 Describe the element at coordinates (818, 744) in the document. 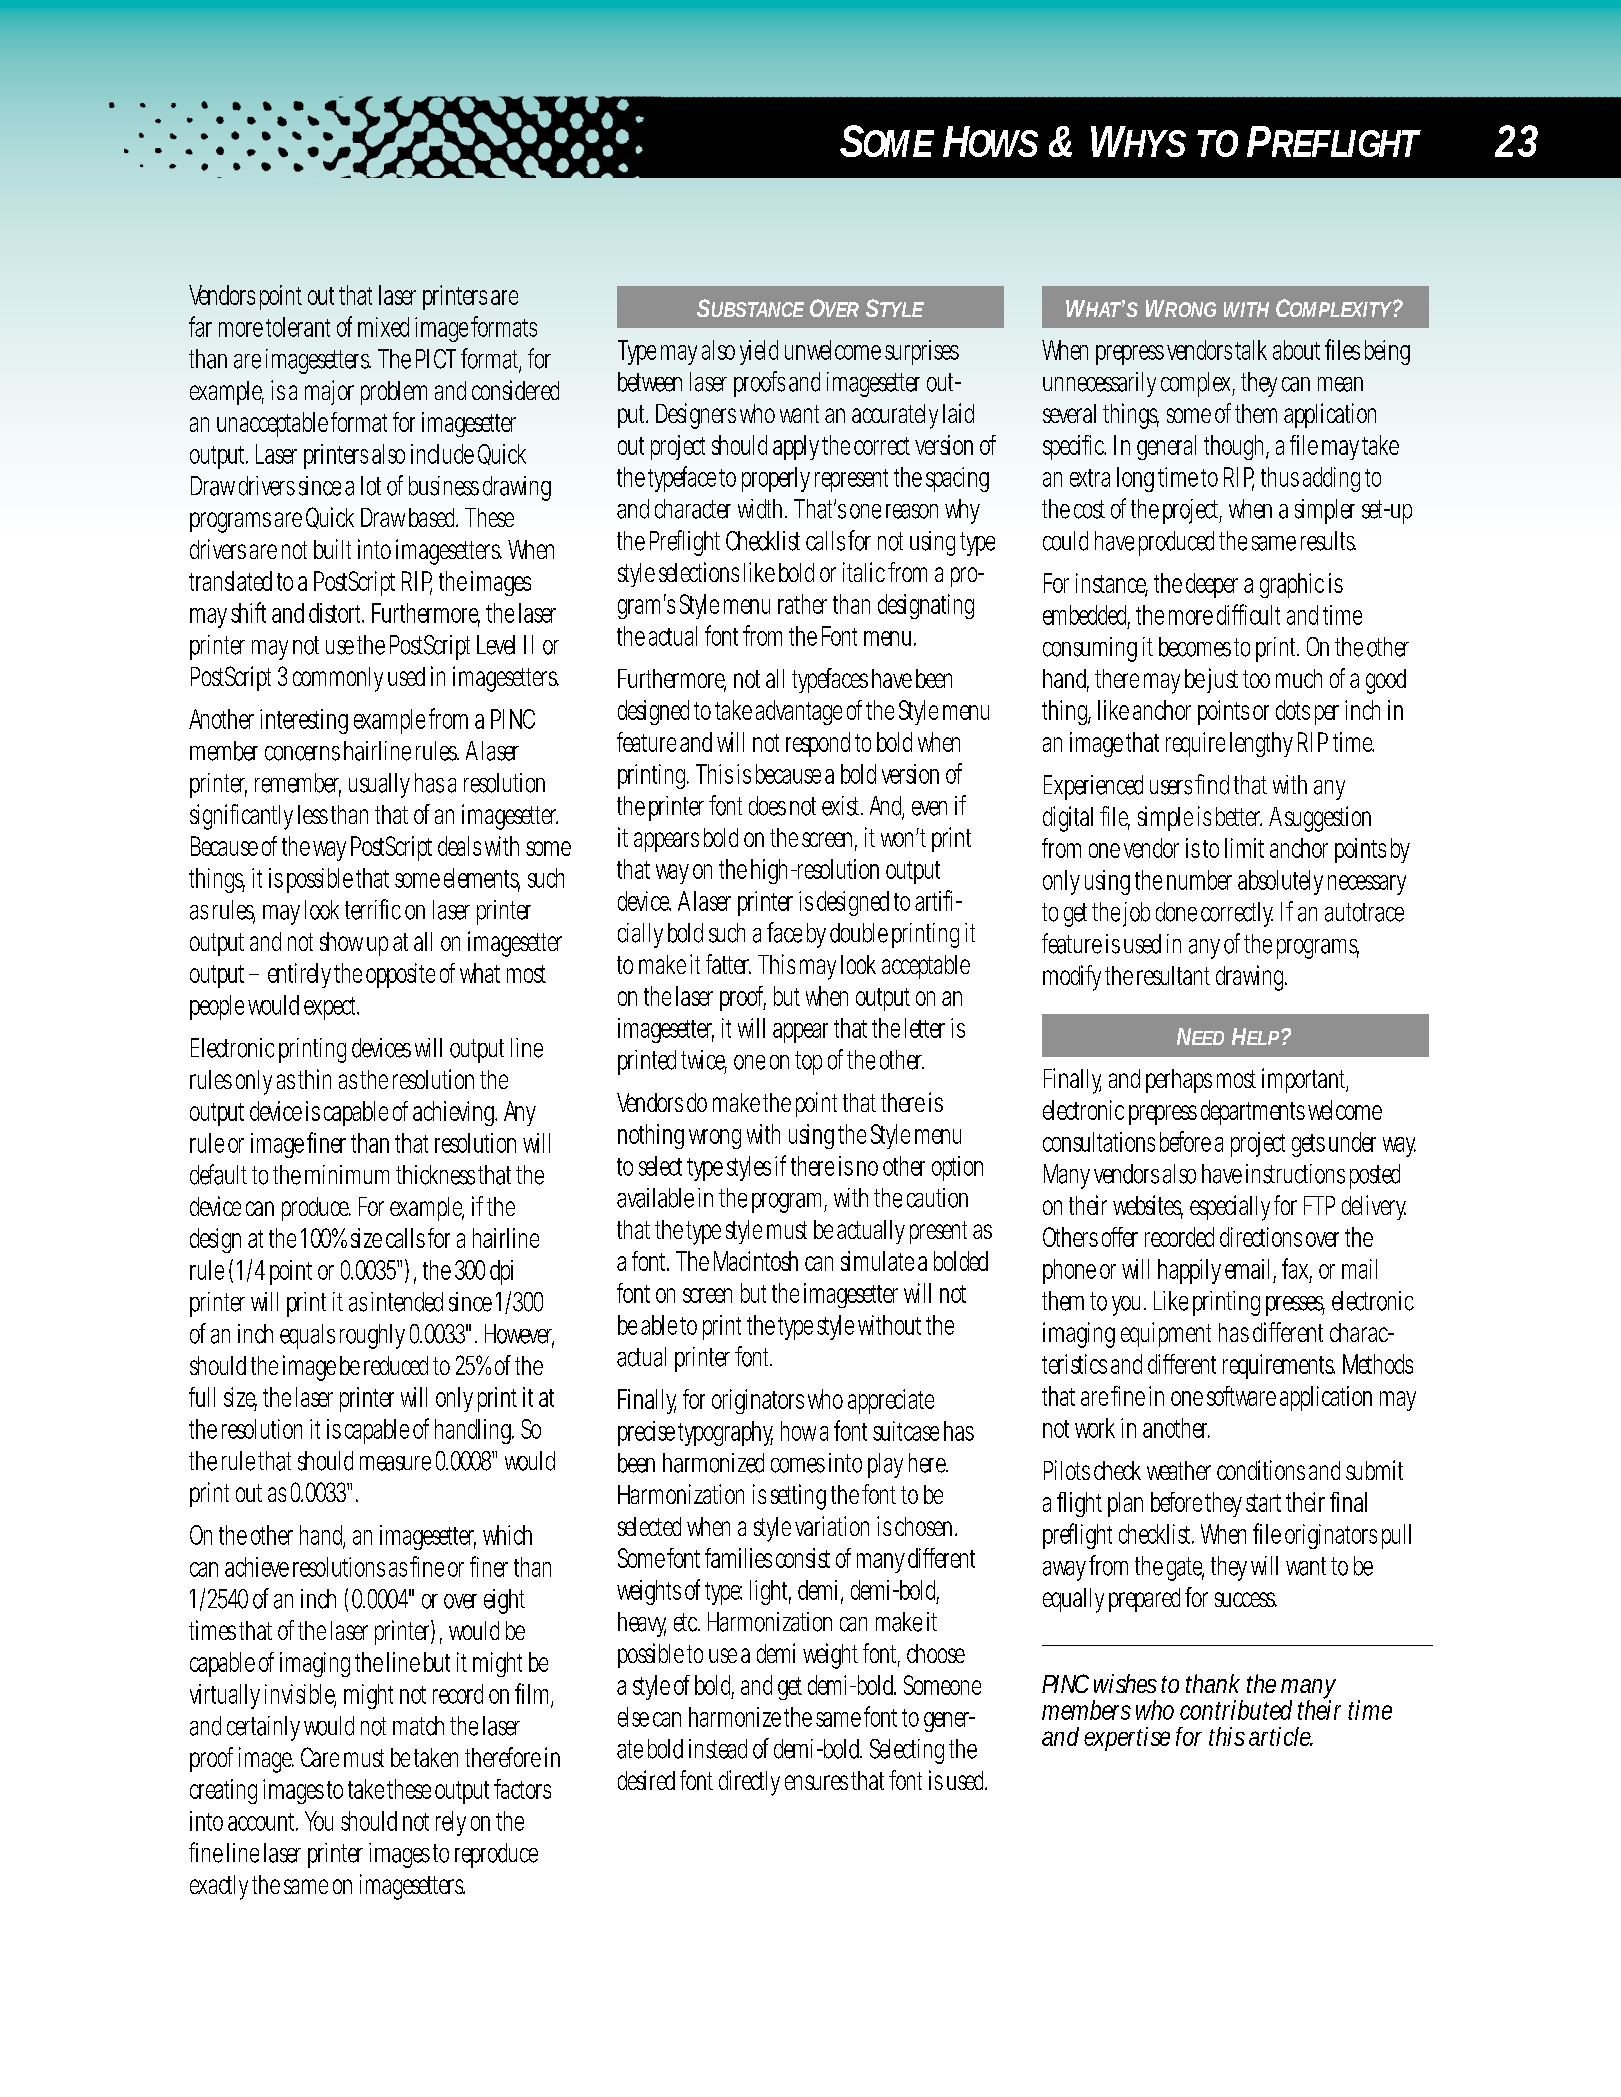

I see `respond` at that location.
